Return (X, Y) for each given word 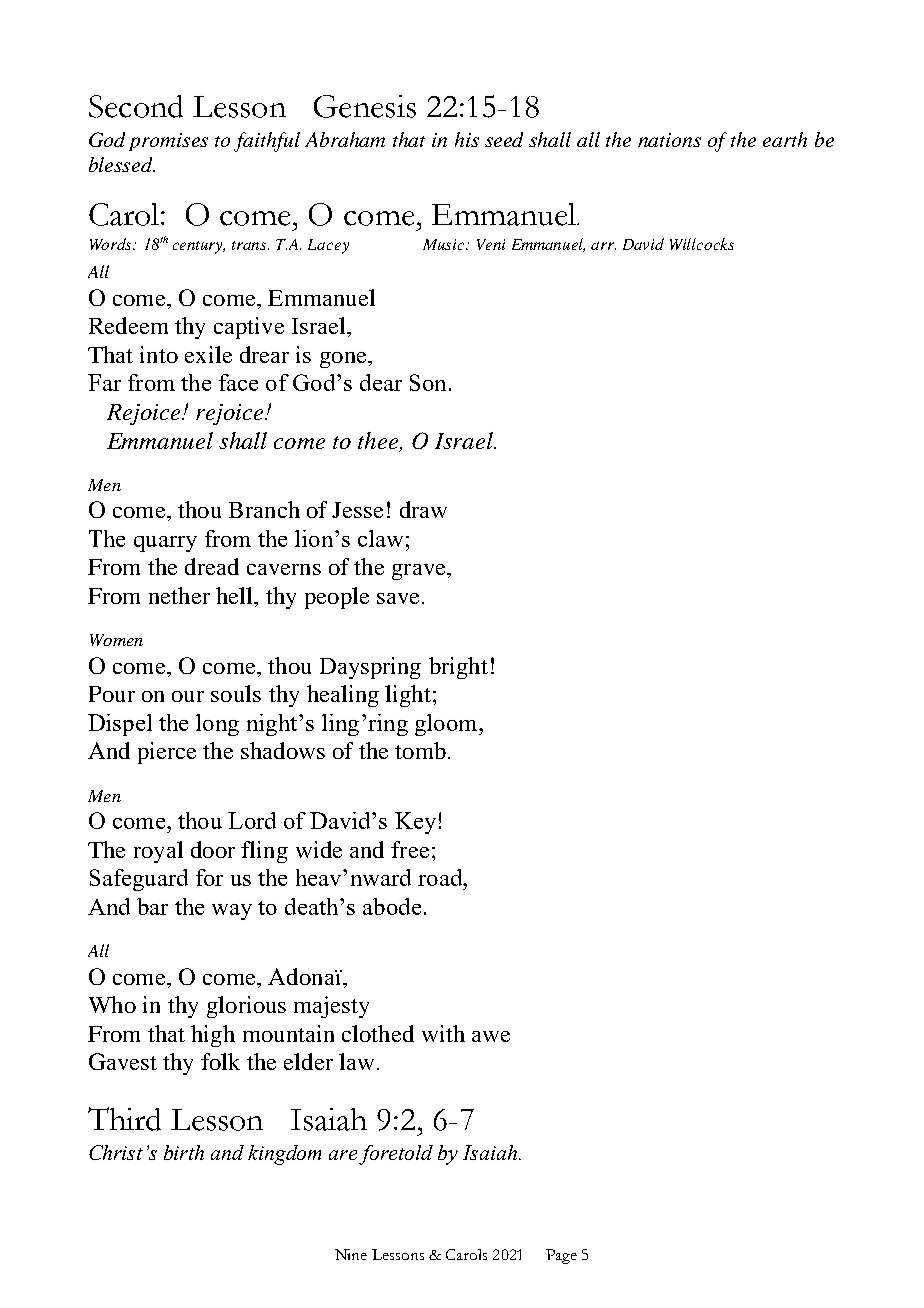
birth (184, 1152)
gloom (447, 725)
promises (168, 142)
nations (669, 140)
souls (236, 693)
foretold (396, 1155)
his (467, 139)
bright (458, 668)
